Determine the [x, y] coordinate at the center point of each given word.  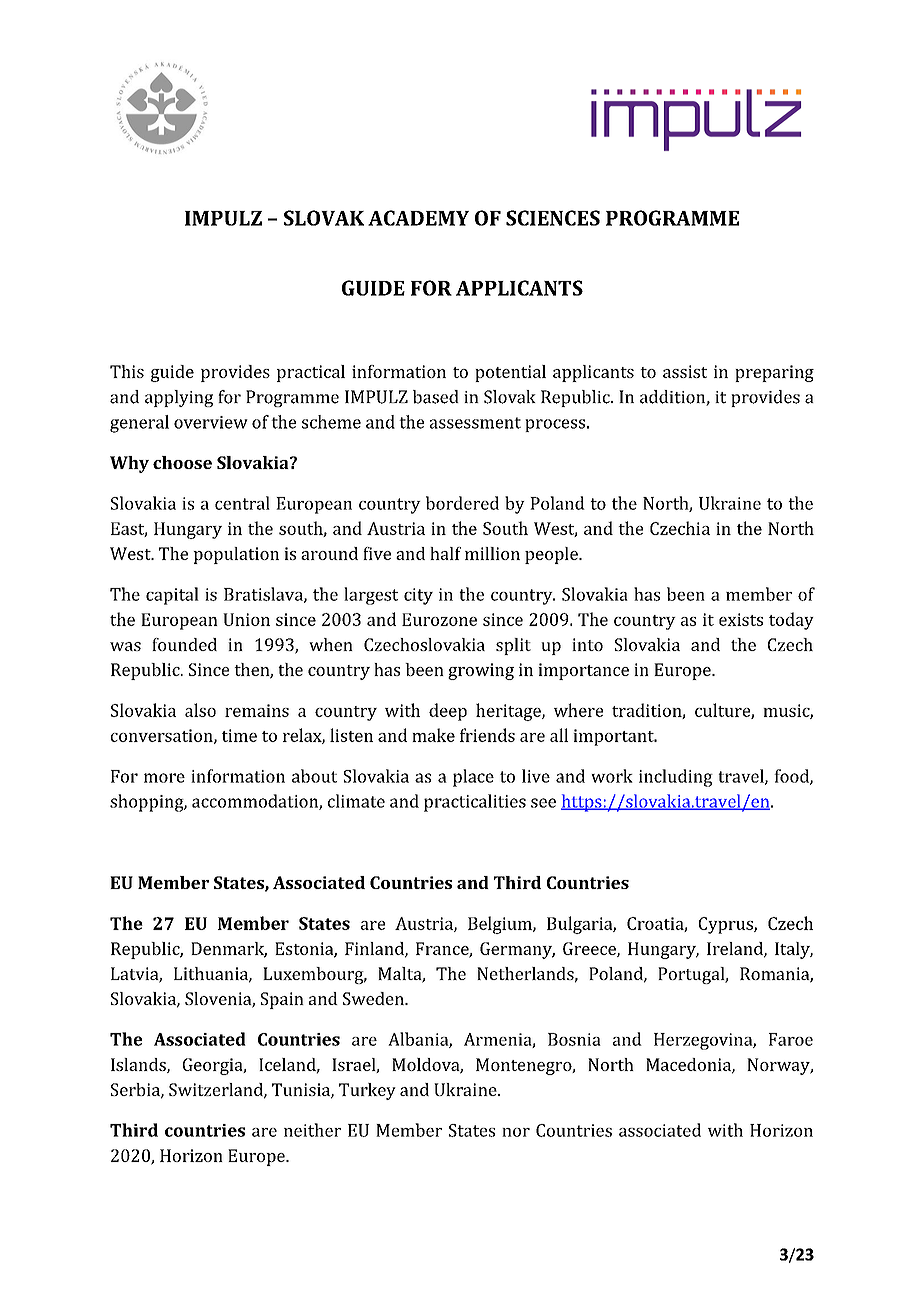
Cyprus [727, 925]
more [164, 778]
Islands [139, 1065]
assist [685, 371]
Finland [375, 949]
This [127, 371]
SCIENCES [553, 218]
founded [184, 644]
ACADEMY [418, 218]
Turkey [367, 1091]
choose [182, 462]
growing [481, 671]
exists [741, 619]
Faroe [791, 1039]
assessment [475, 423]
